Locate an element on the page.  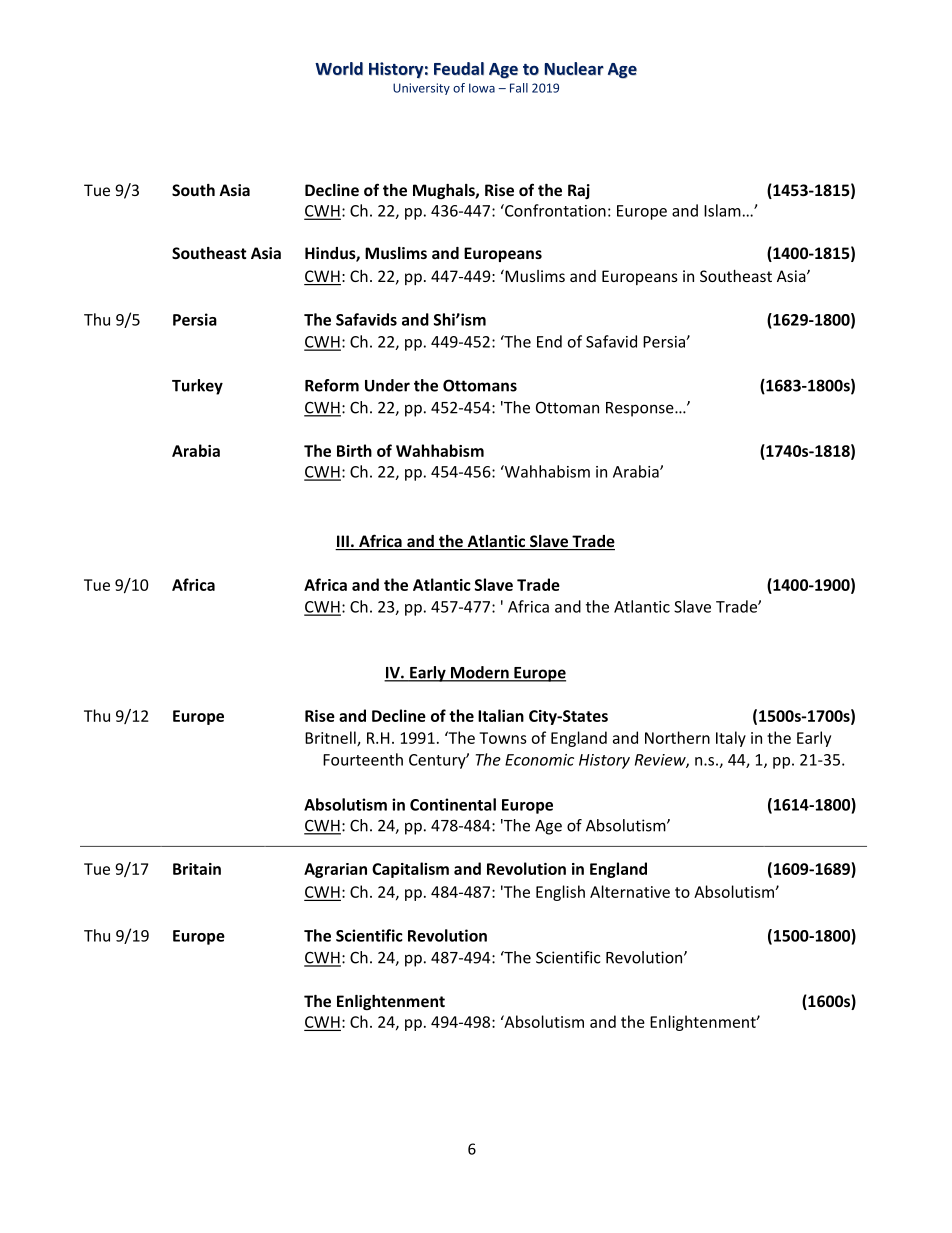
Britain is located at coordinates (197, 869).
